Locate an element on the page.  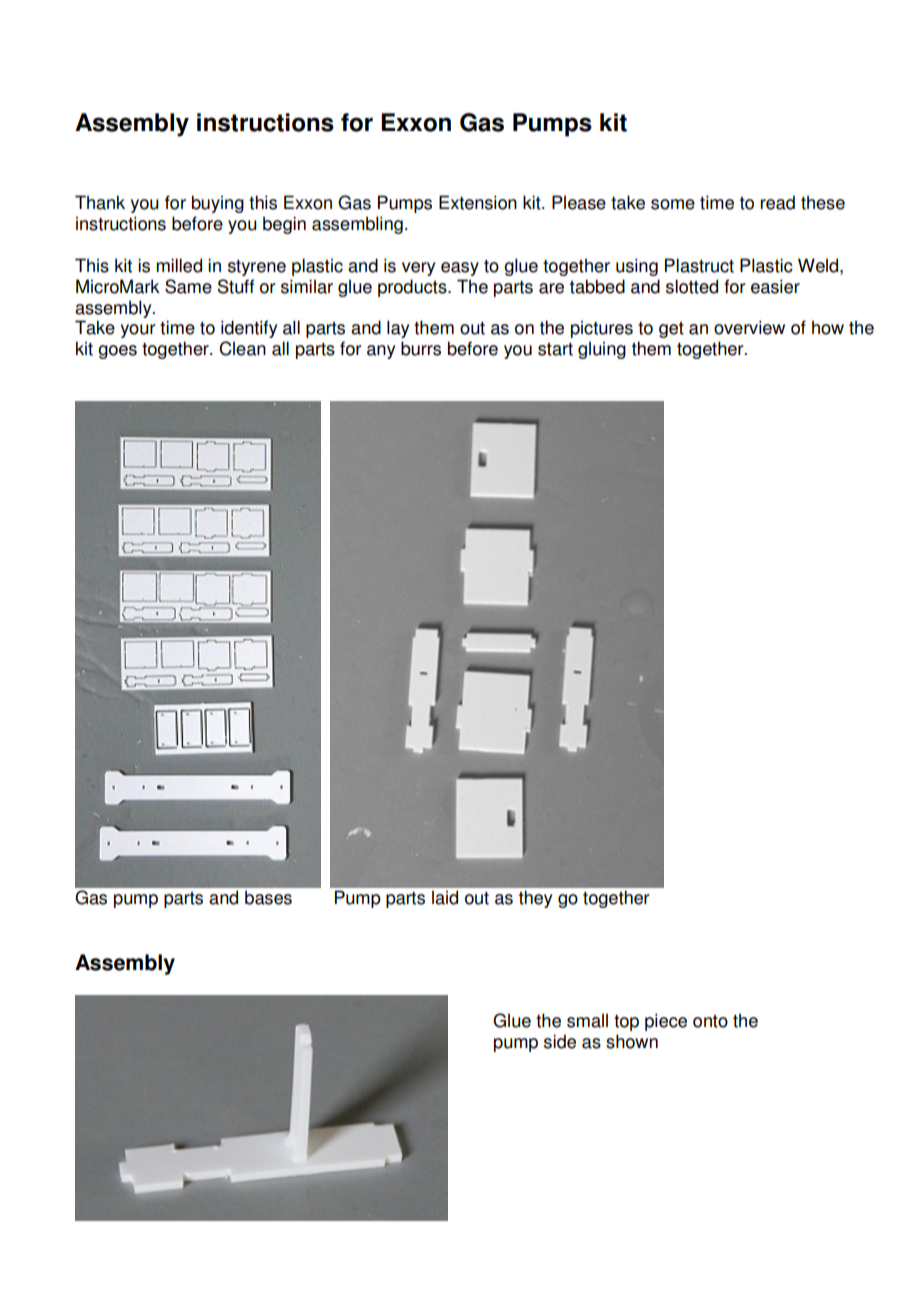
small is located at coordinates (587, 1020).
